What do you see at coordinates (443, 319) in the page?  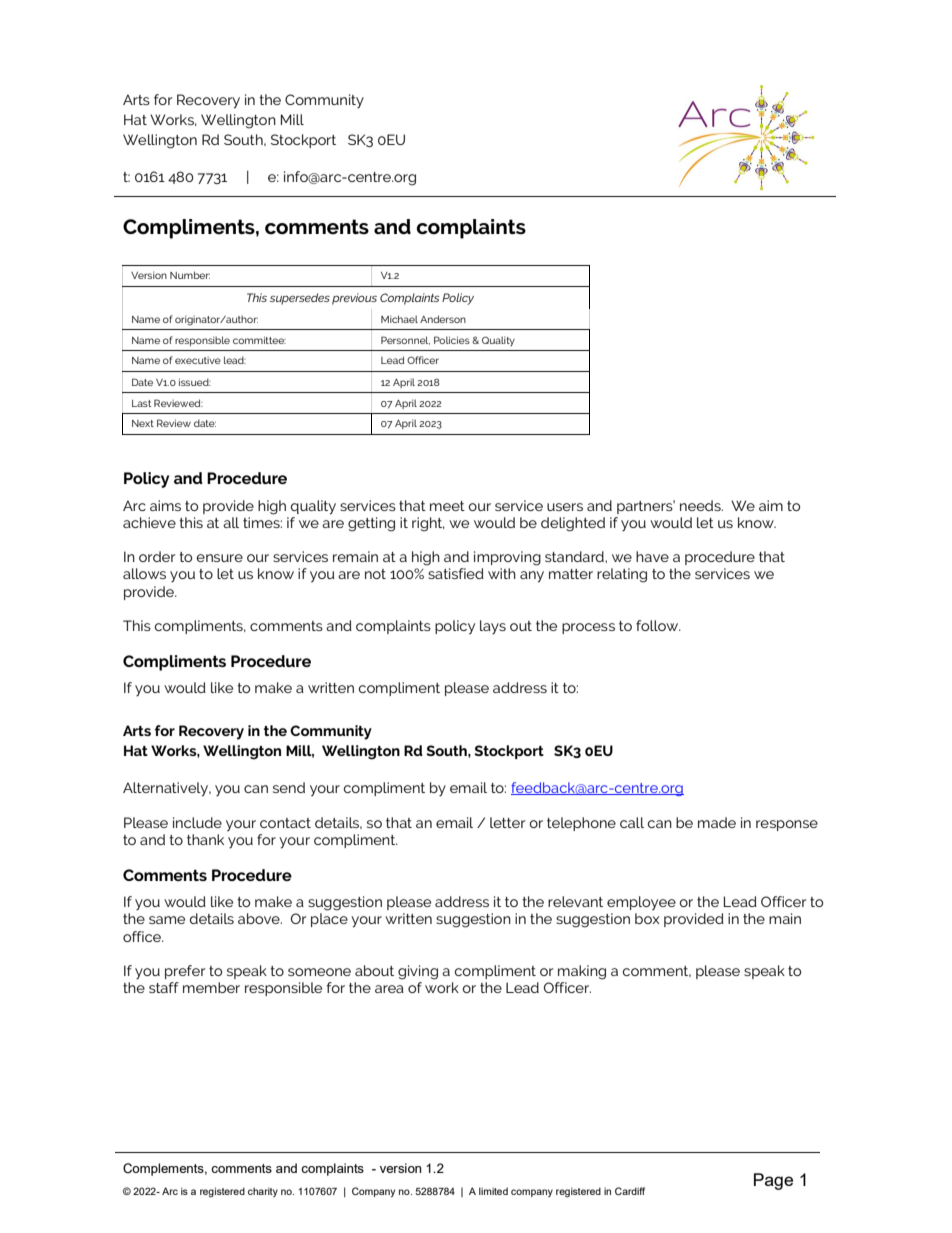 I see `Anderson` at bounding box center [443, 319].
